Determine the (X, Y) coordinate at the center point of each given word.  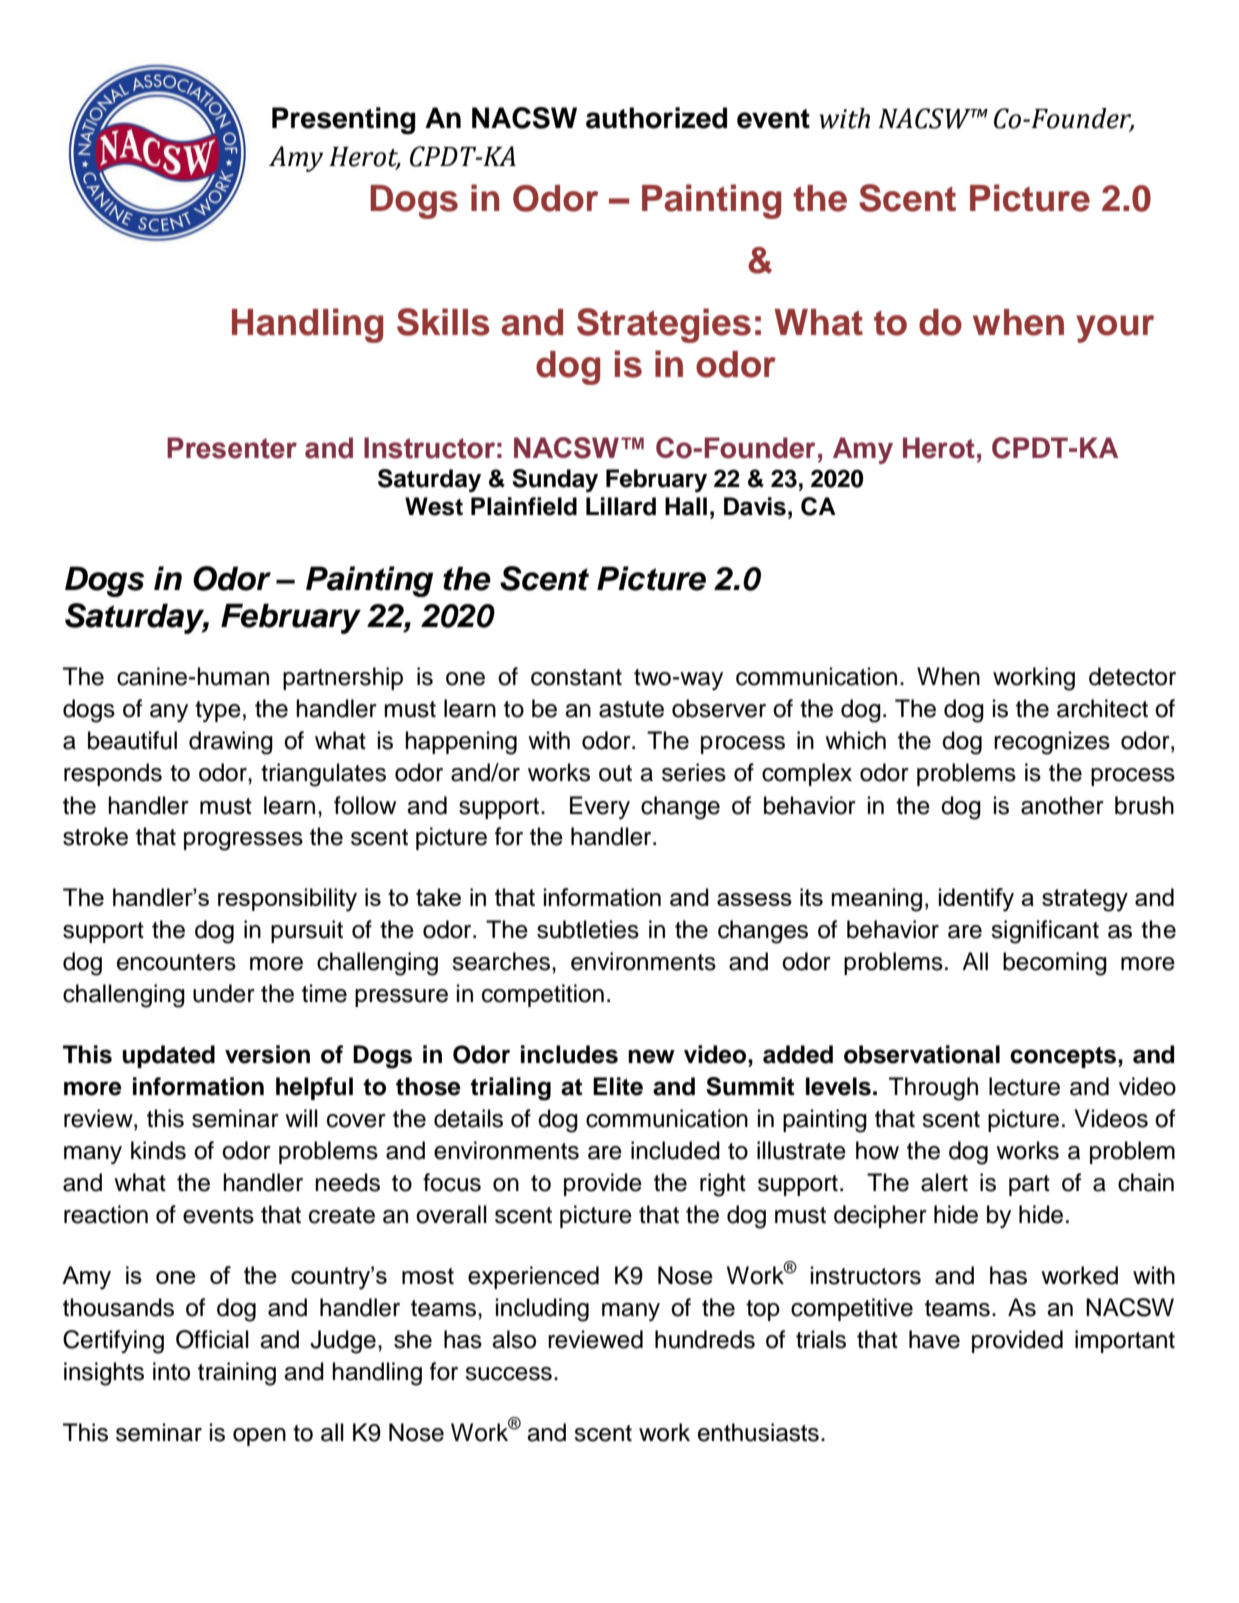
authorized (656, 118)
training (237, 1374)
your (1115, 329)
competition (543, 995)
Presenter (232, 448)
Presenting (343, 120)
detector (1132, 676)
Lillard (621, 506)
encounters (176, 962)
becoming (1055, 964)
